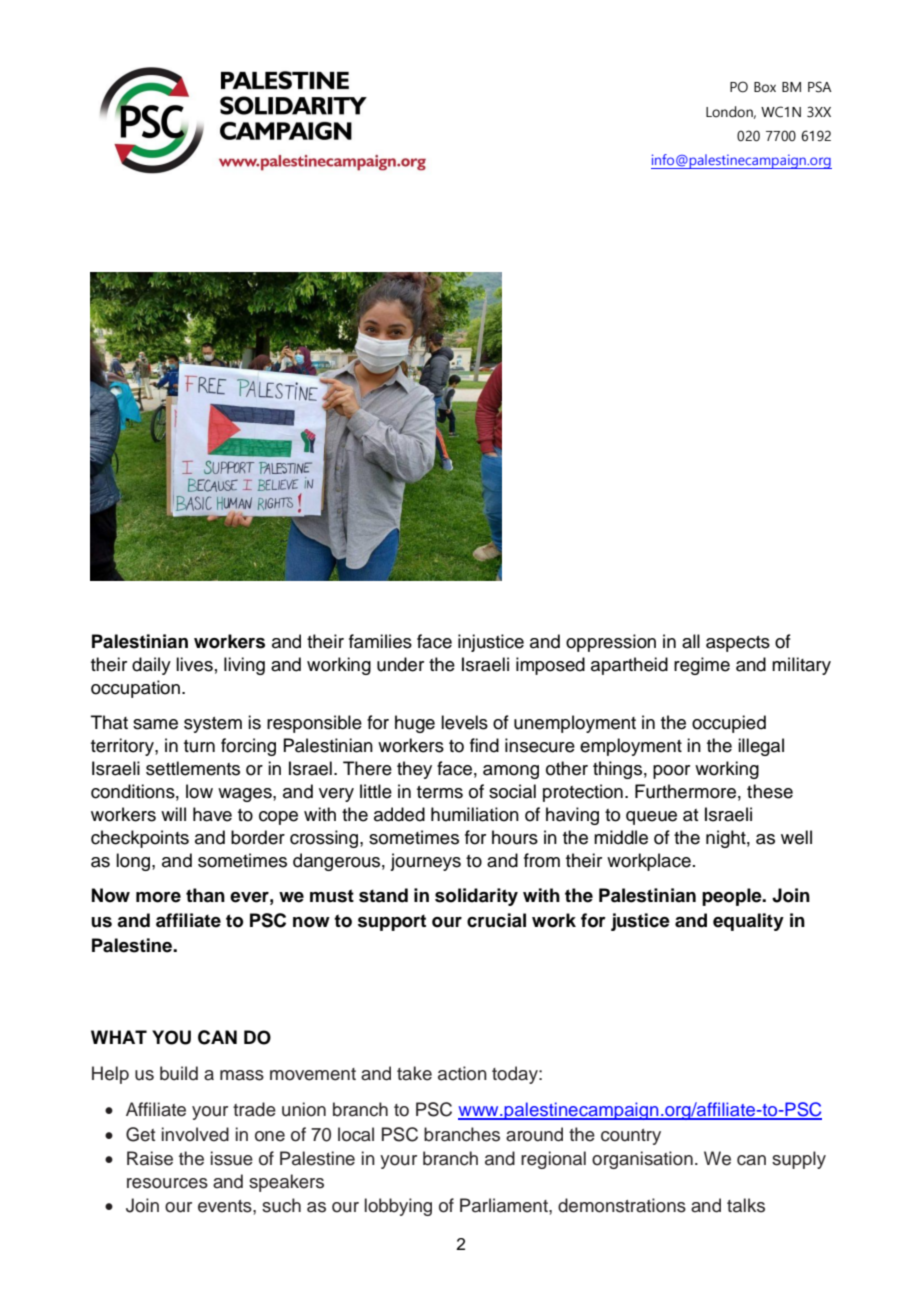 The image size is (924, 1308). Describe the element at coordinates (400, 664) in the screenshot. I see `under` at that location.
